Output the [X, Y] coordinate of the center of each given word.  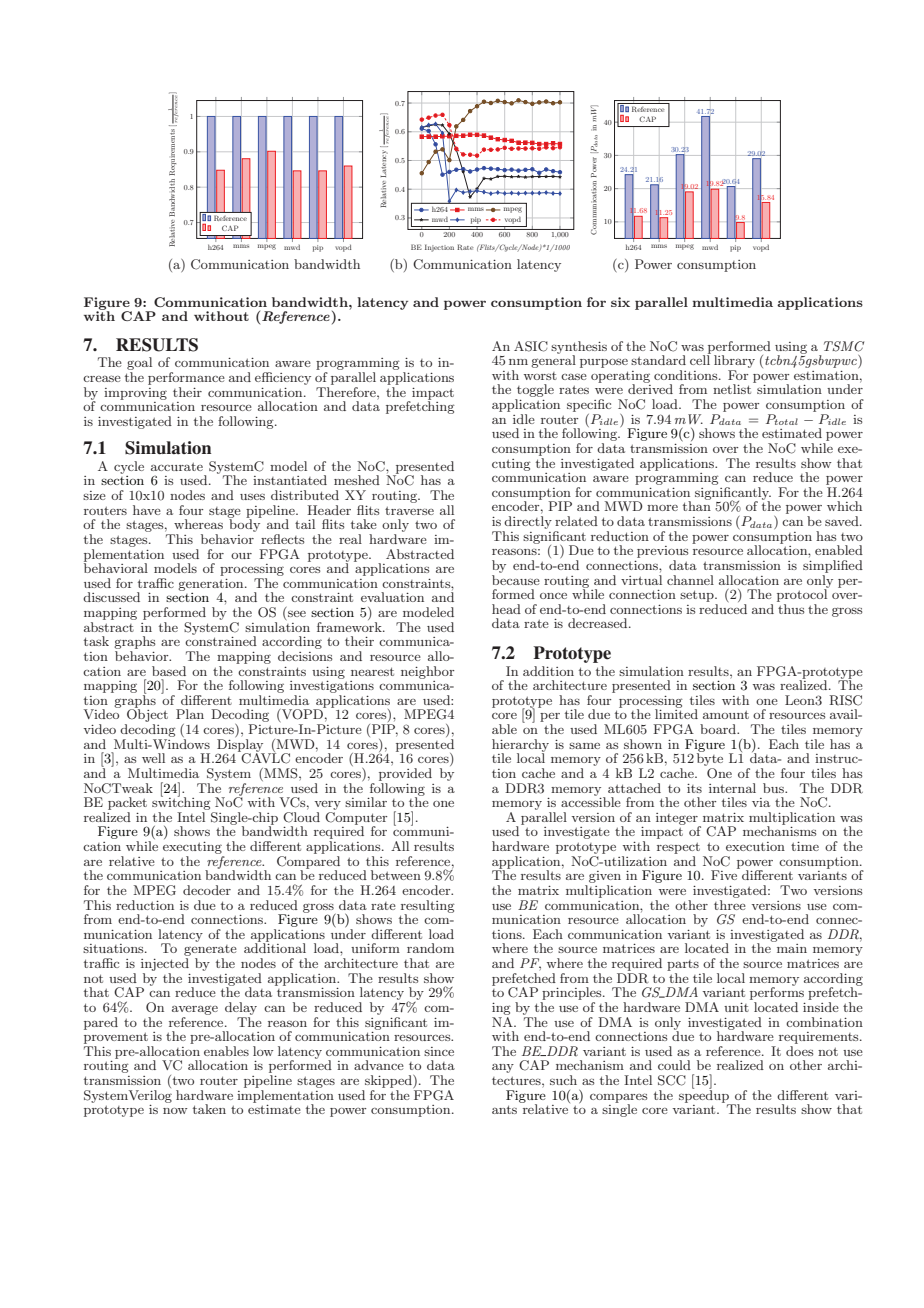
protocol [803, 594]
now [175, 1111]
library [734, 363]
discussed [111, 597]
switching [182, 804]
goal [139, 365]
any [503, 1068]
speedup [705, 1096]
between [396, 875]
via [761, 802]
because [516, 578]
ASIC [531, 346]
